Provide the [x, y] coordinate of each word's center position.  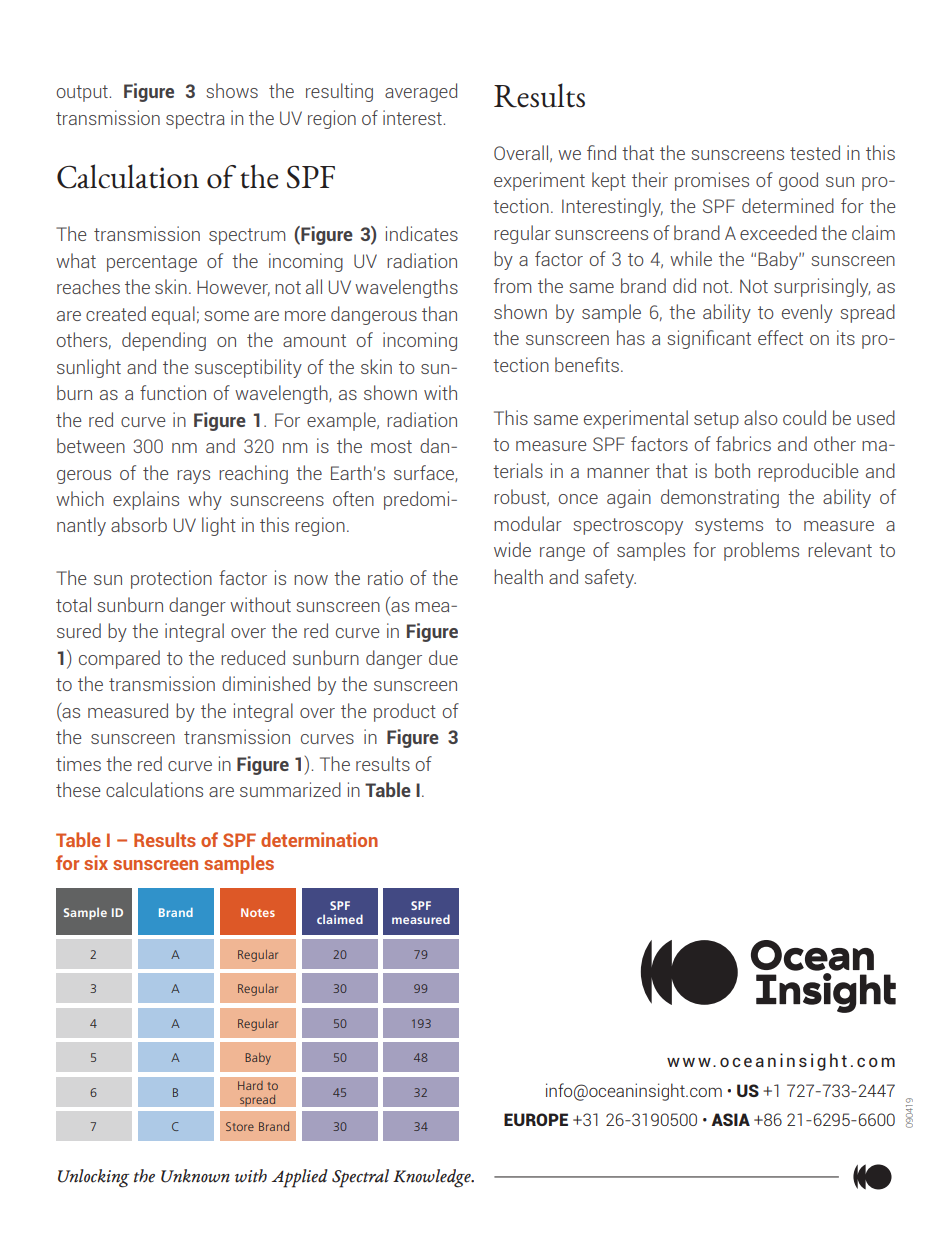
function [173, 392]
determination [319, 839]
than [439, 313]
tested [815, 152]
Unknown [195, 1176]
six [96, 862]
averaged [421, 92]
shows [232, 90]
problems [761, 551]
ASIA [730, 1119]
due [443, 657]
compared [119, 659]
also [761, 417]
